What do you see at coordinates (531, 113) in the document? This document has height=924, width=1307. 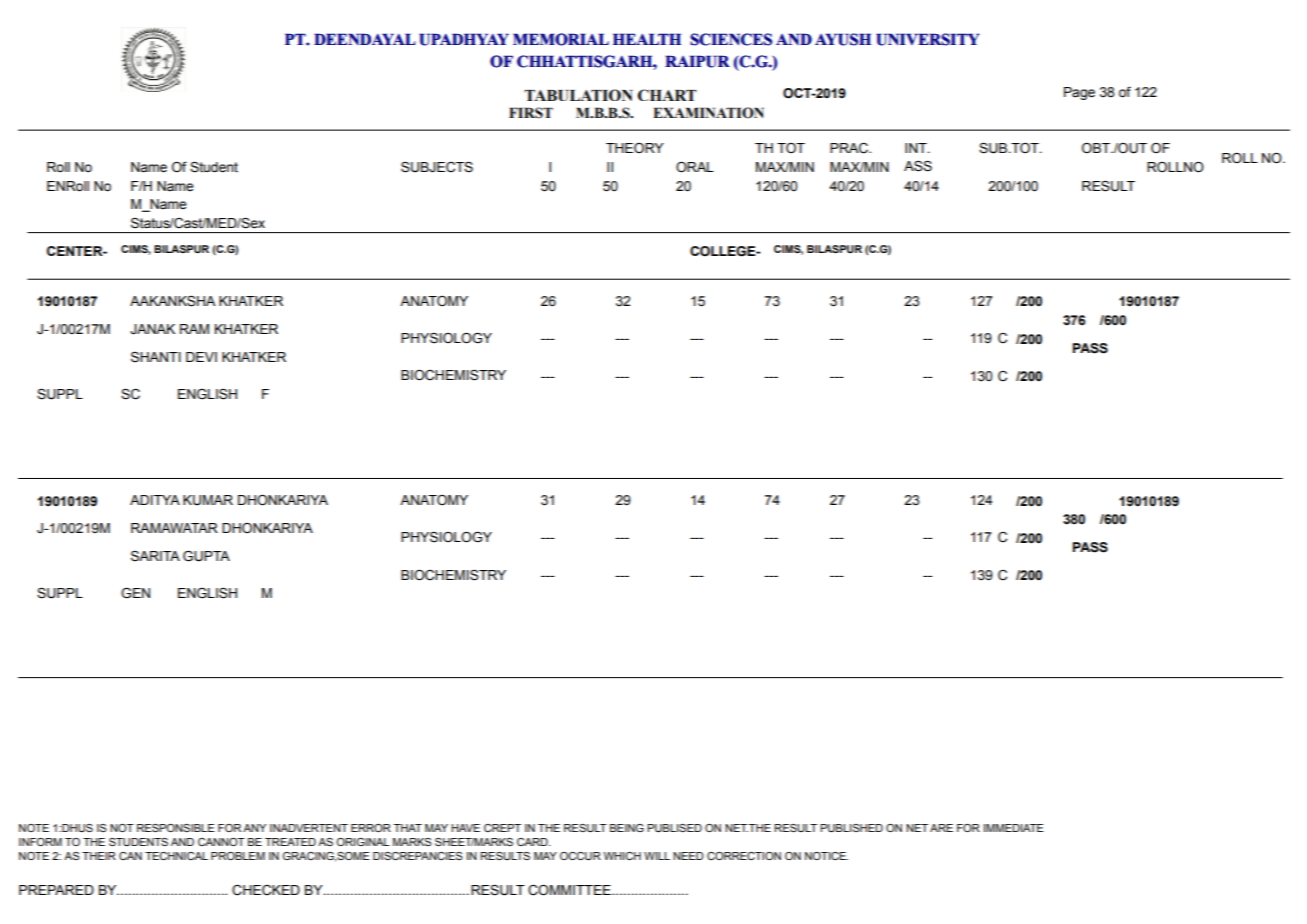 I see `FIRST` at bounding box center [531, 113].
